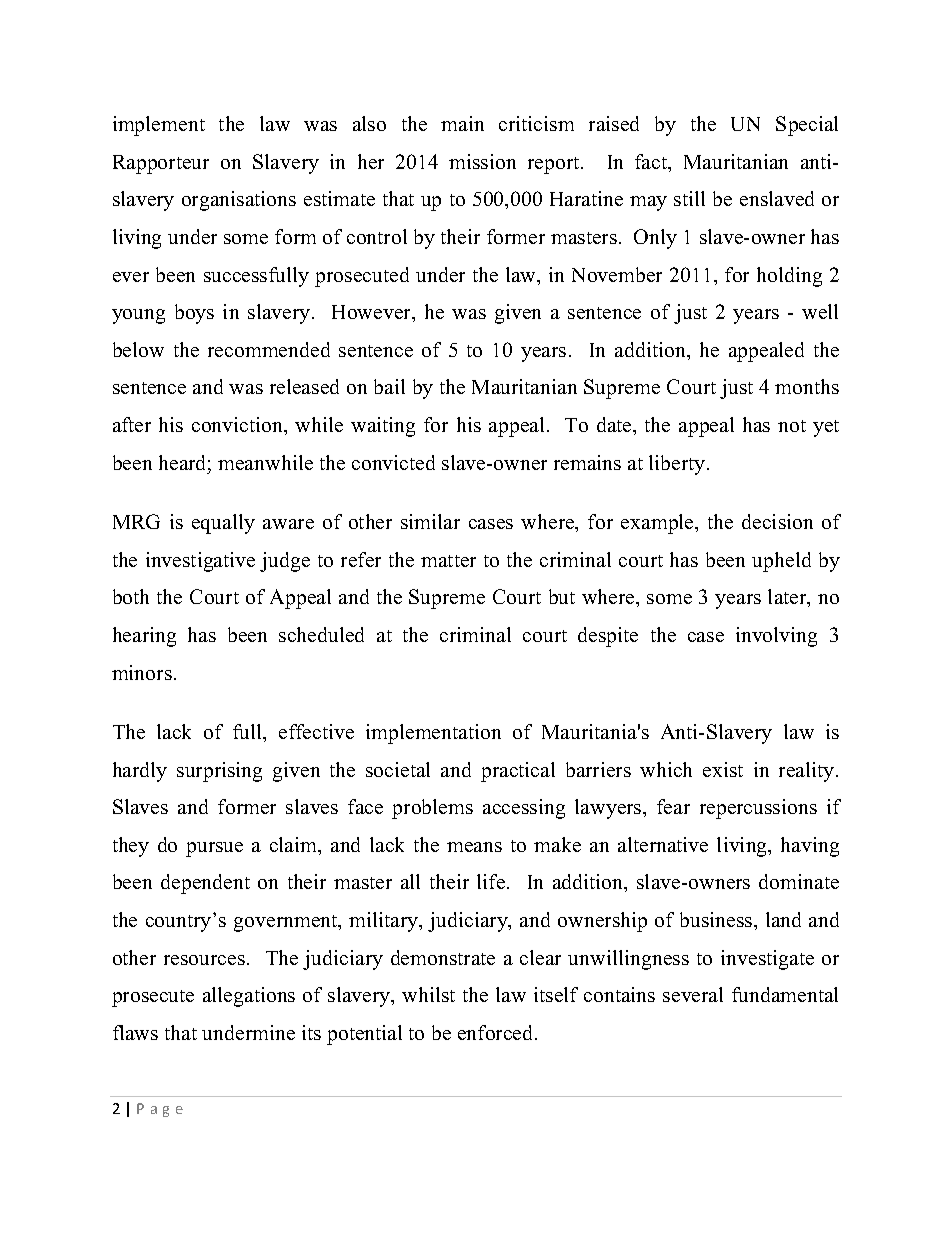 Image resolution: width=952 pixels, height=1233 pixels. I want to click on pursue, so click(214, 849).
